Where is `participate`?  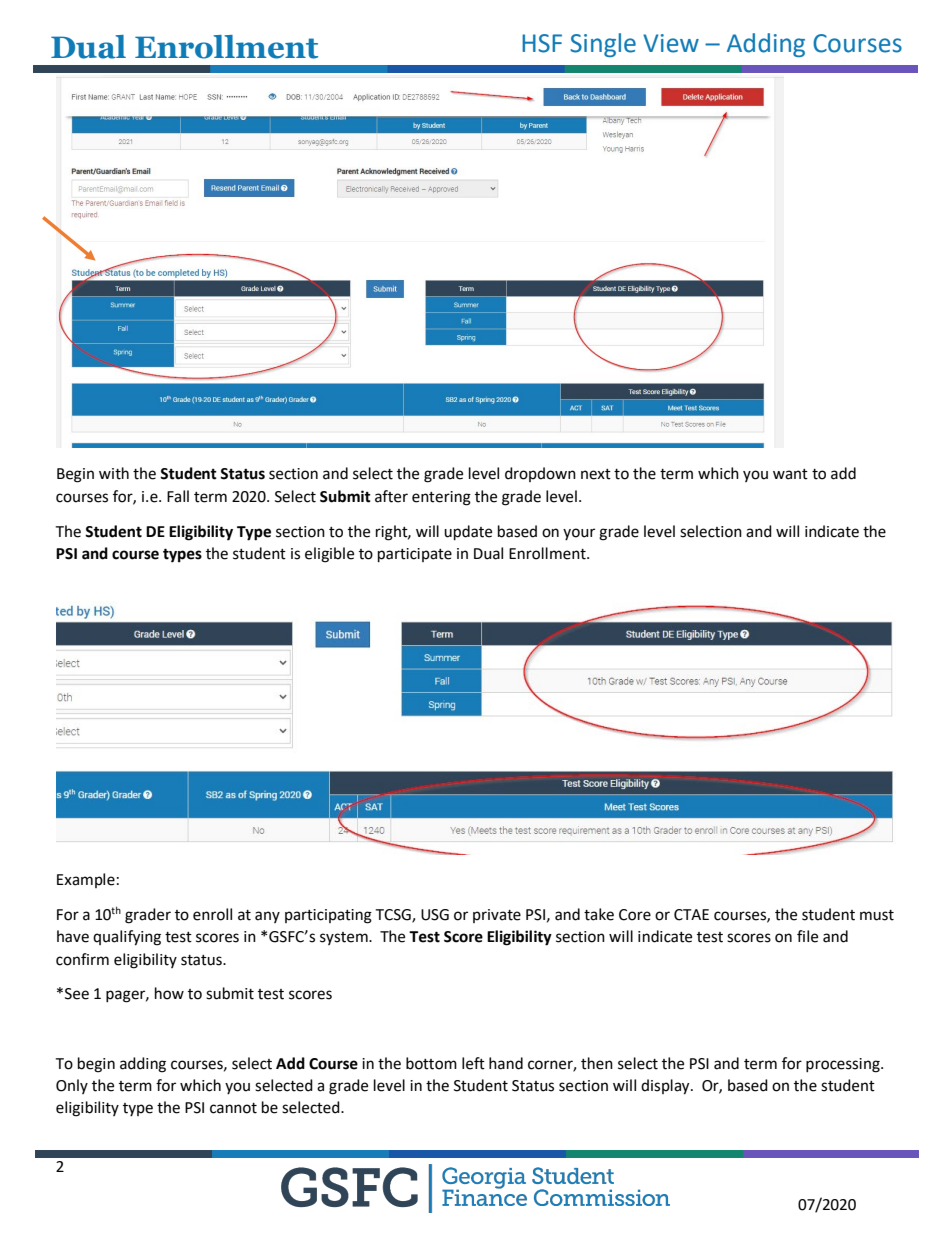 participate is located at coordinates (415, 555).
